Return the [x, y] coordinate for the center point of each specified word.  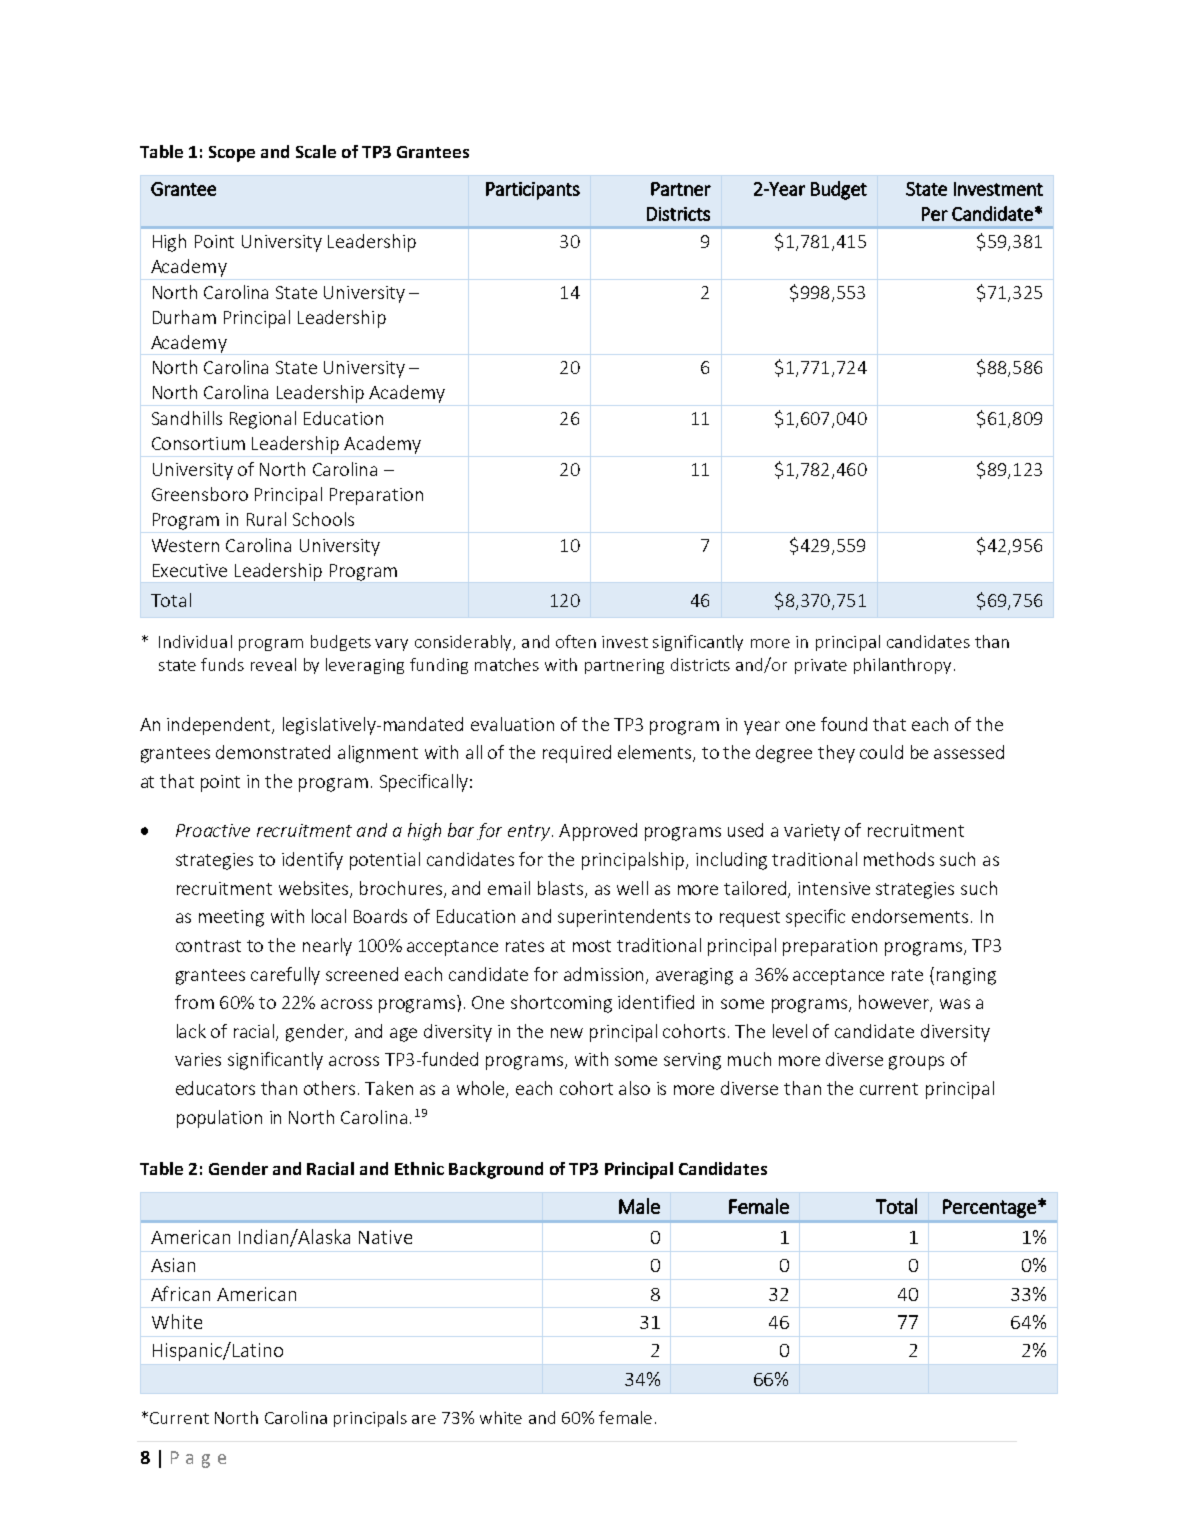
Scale [316, 151]
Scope [232, 154]
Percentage [989, 1208]
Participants [533, 191]
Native [385, 1237]
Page [198, 1459]
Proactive [213, 830]
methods [899, 859]
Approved [598, 832]
